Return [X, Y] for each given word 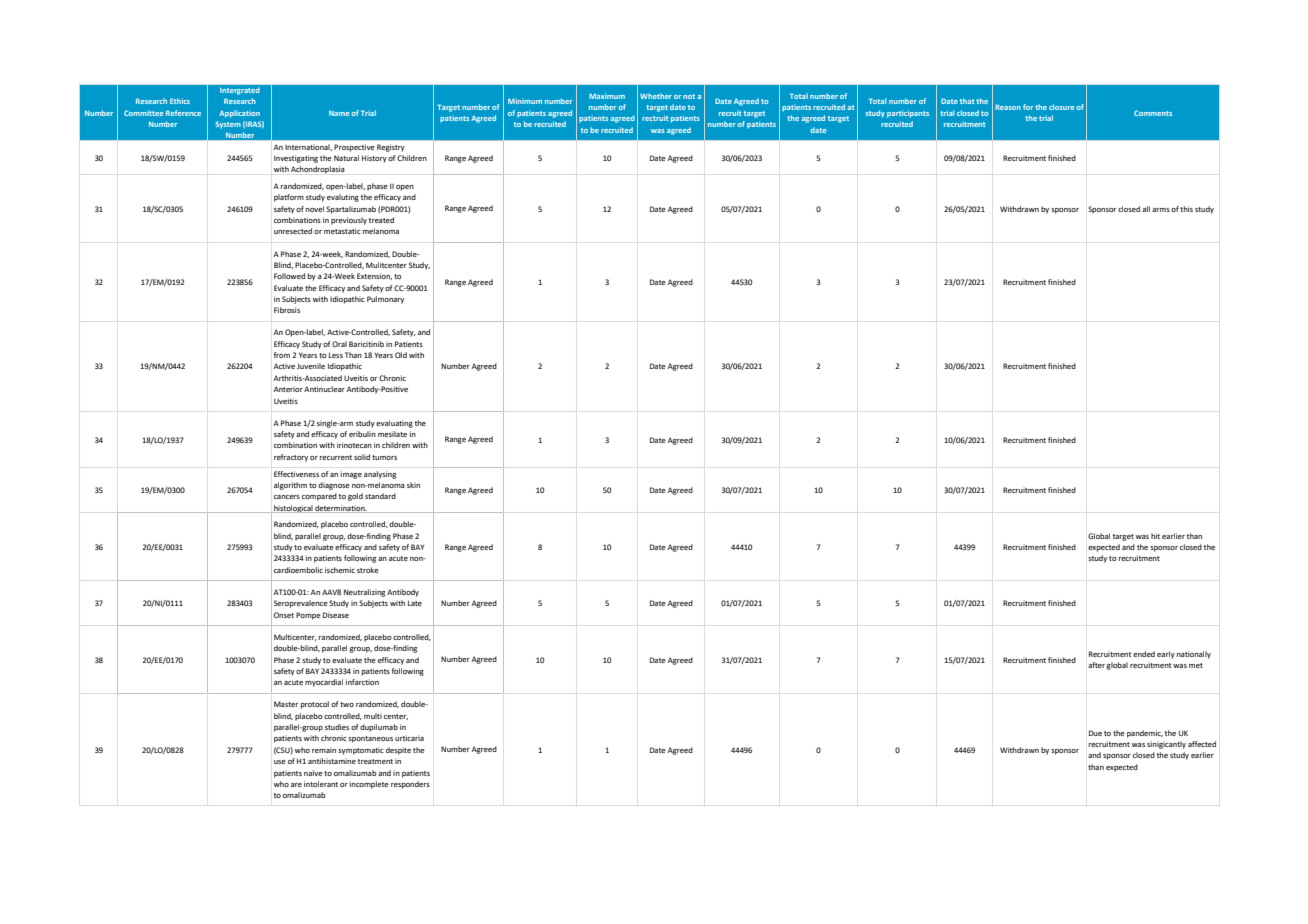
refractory [291, 458]
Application [239, 114]
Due [1095, 733]
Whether [656, 96]
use [280, 762]
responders [410, 785]
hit [1155, 536]
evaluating [394, 424]
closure [1061, 107]
